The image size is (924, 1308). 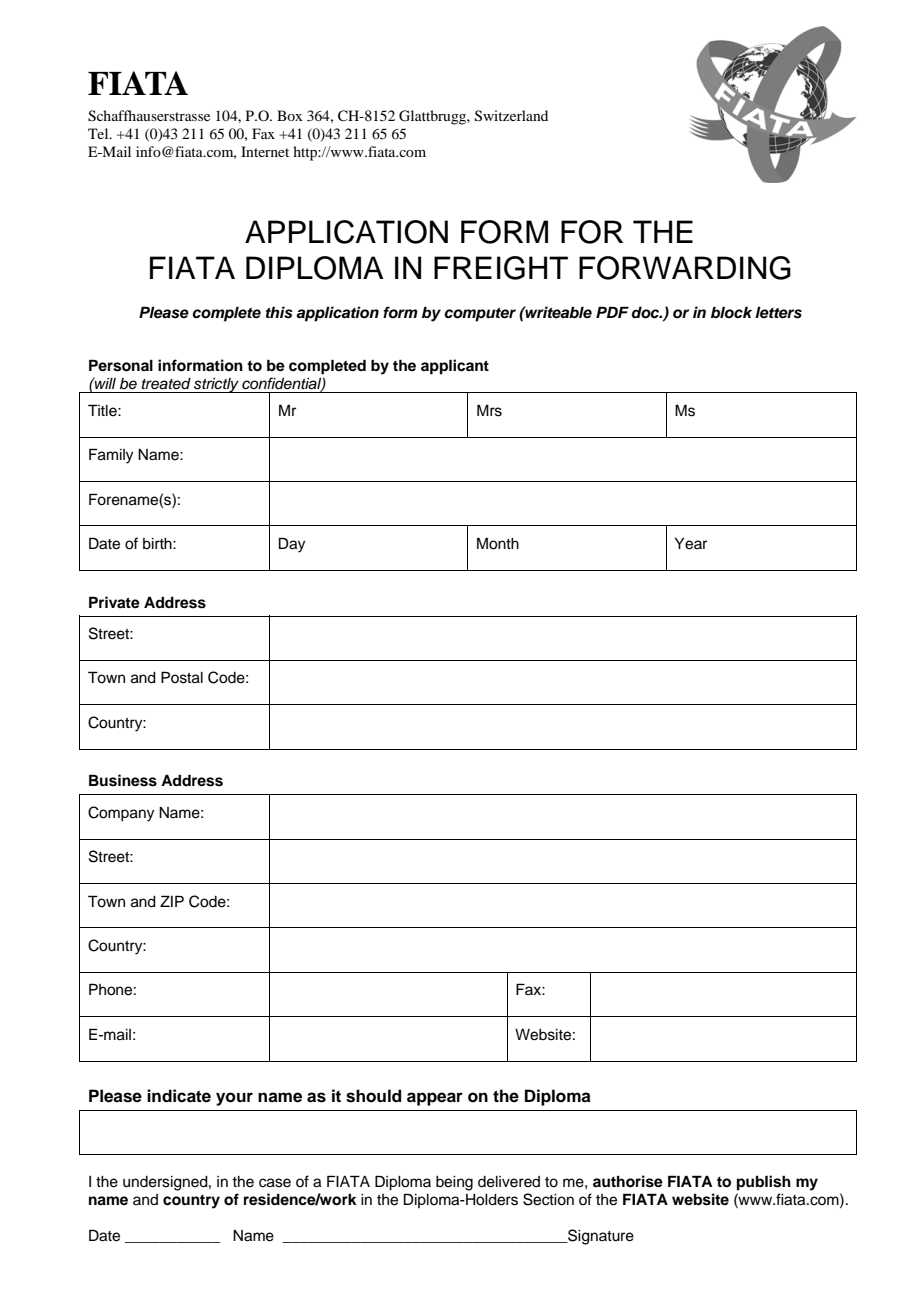 What do you see at coordinates (182, 677) in the screenshot?
I see `Postal` at bounding box center [182, 677].
